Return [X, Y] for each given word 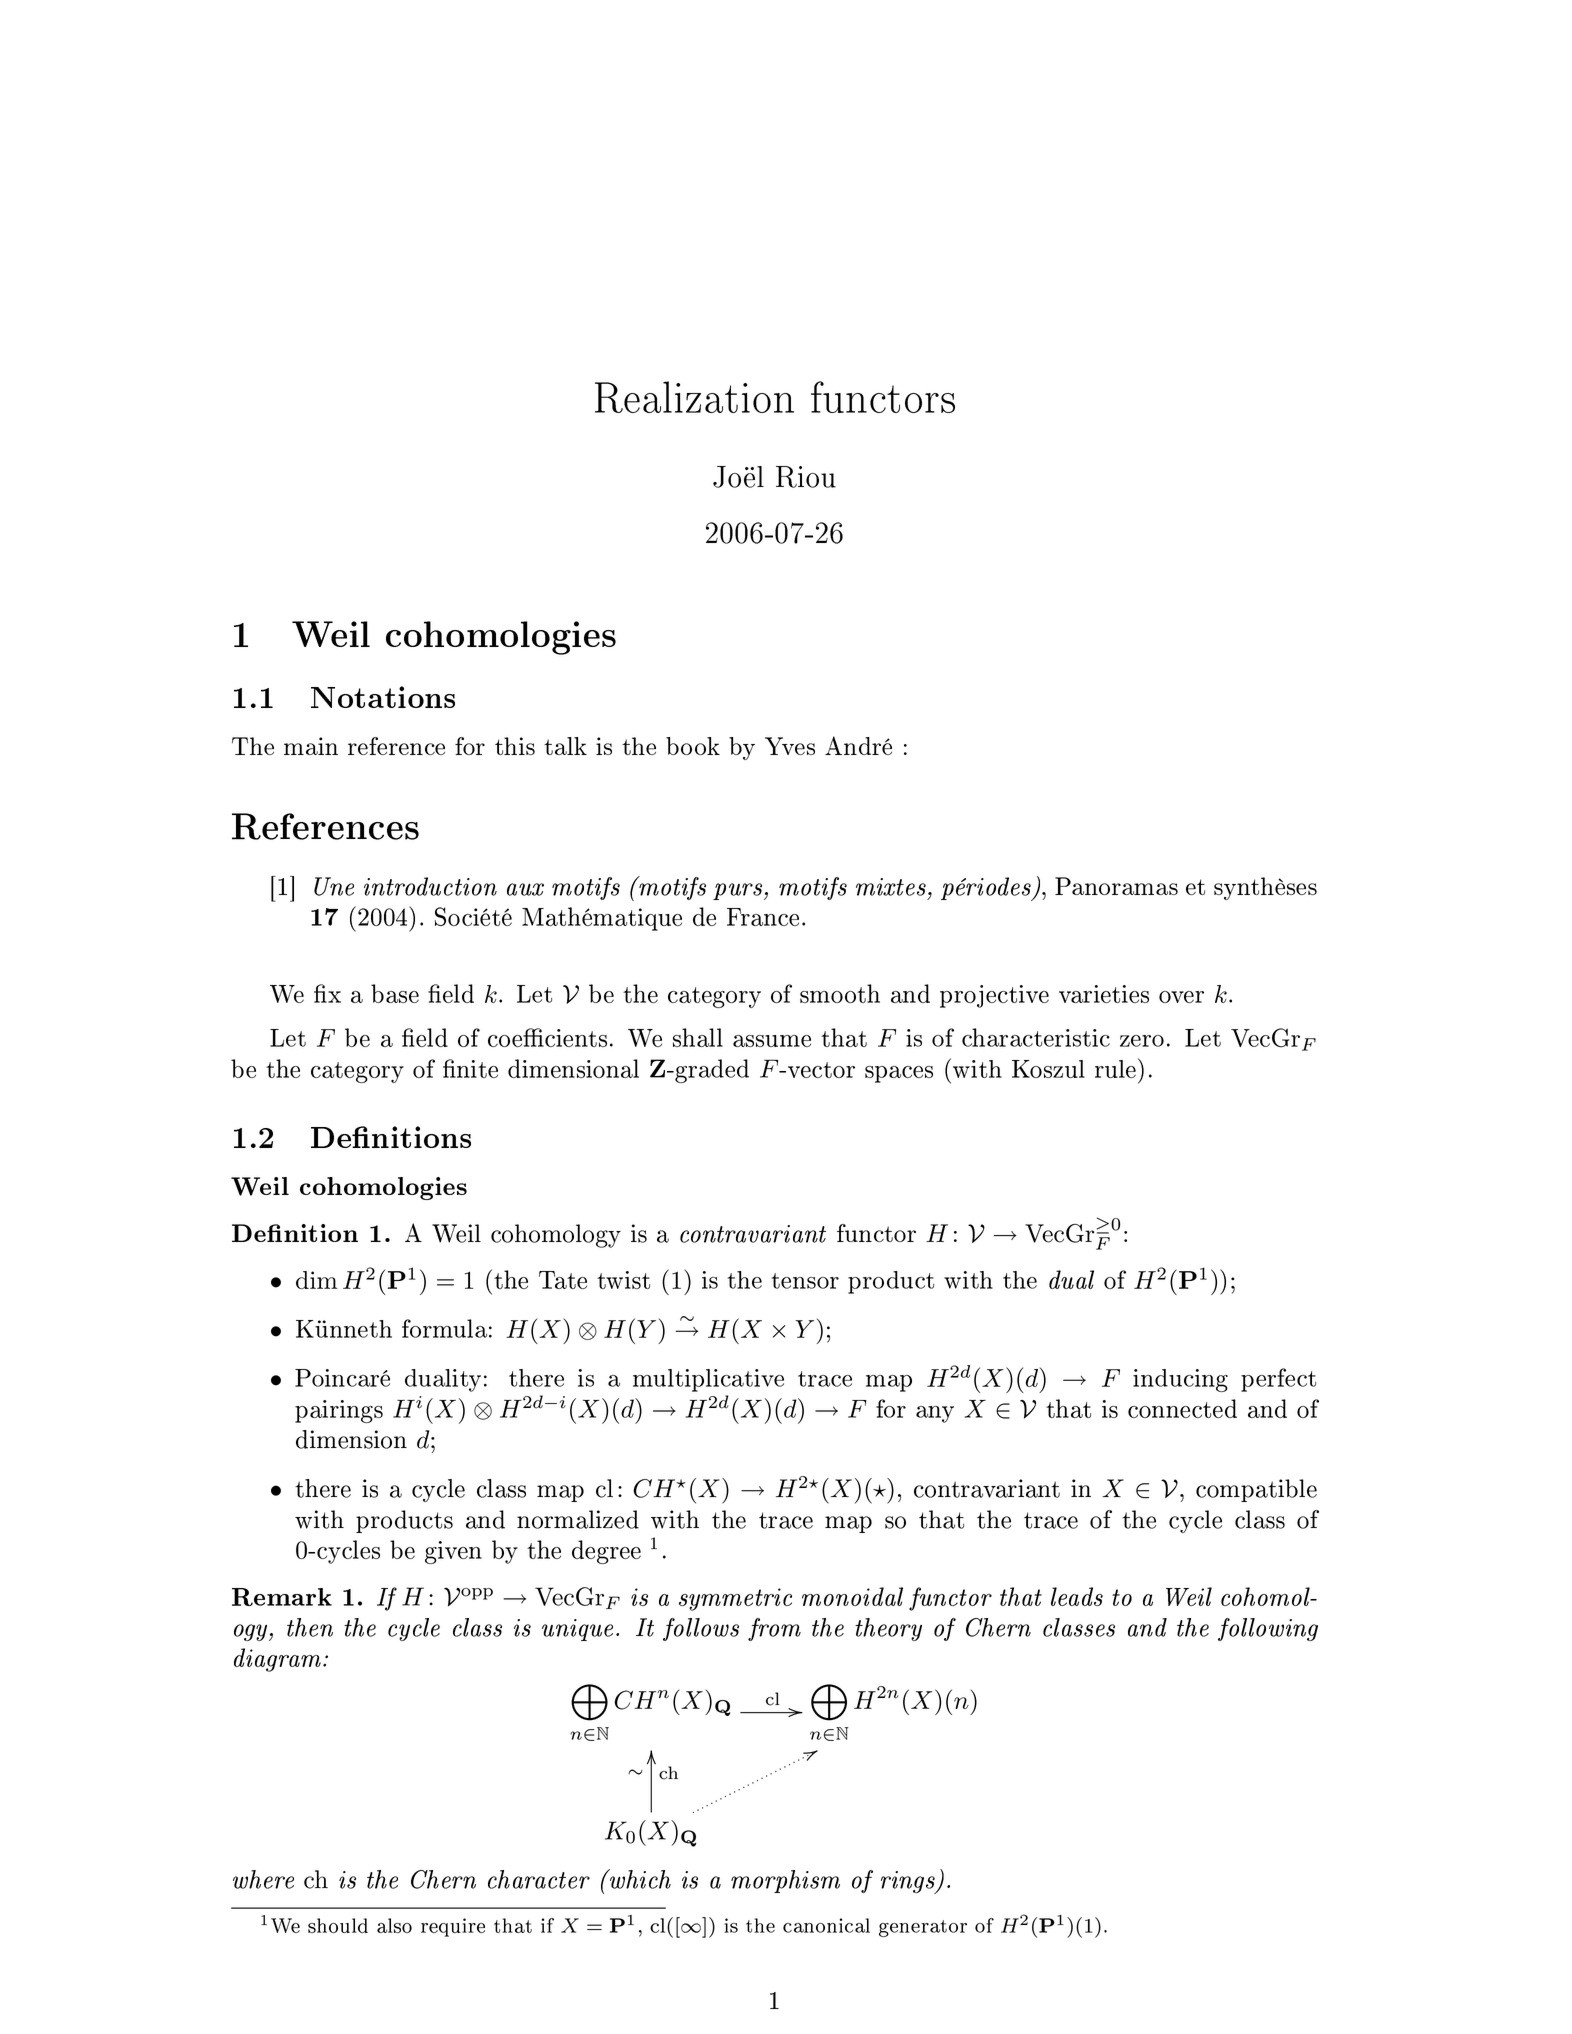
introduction [430, 886]
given [453, 1552]
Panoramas [1116, 886]
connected [1182, 1408]
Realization [694, 397]
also [394, 1925]
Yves [790, 746]
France [763, 917]
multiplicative [708, 1380]
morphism [785, 1881]
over [1181, 997]
